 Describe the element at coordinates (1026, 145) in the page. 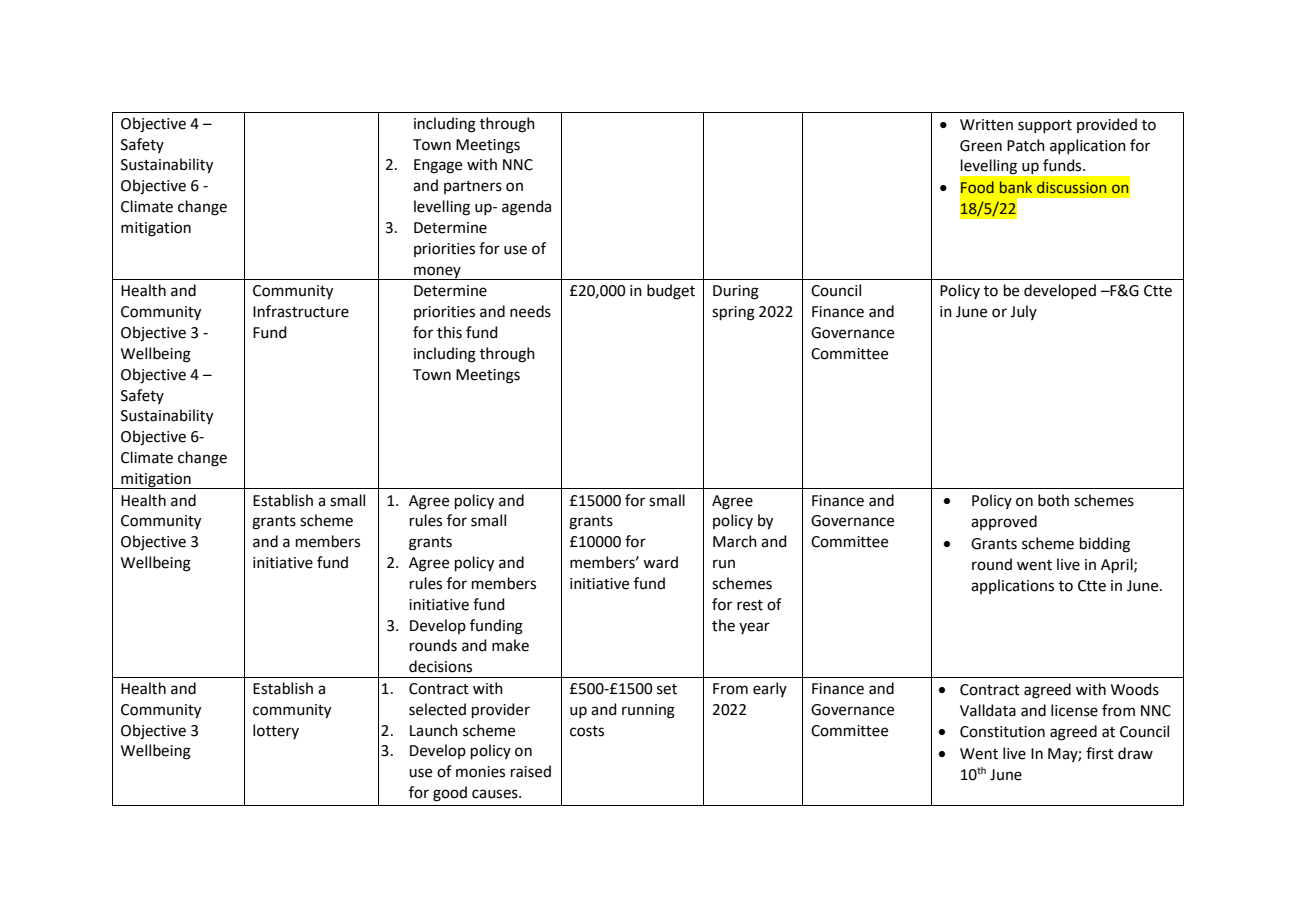

I see `Patch` at that location.
